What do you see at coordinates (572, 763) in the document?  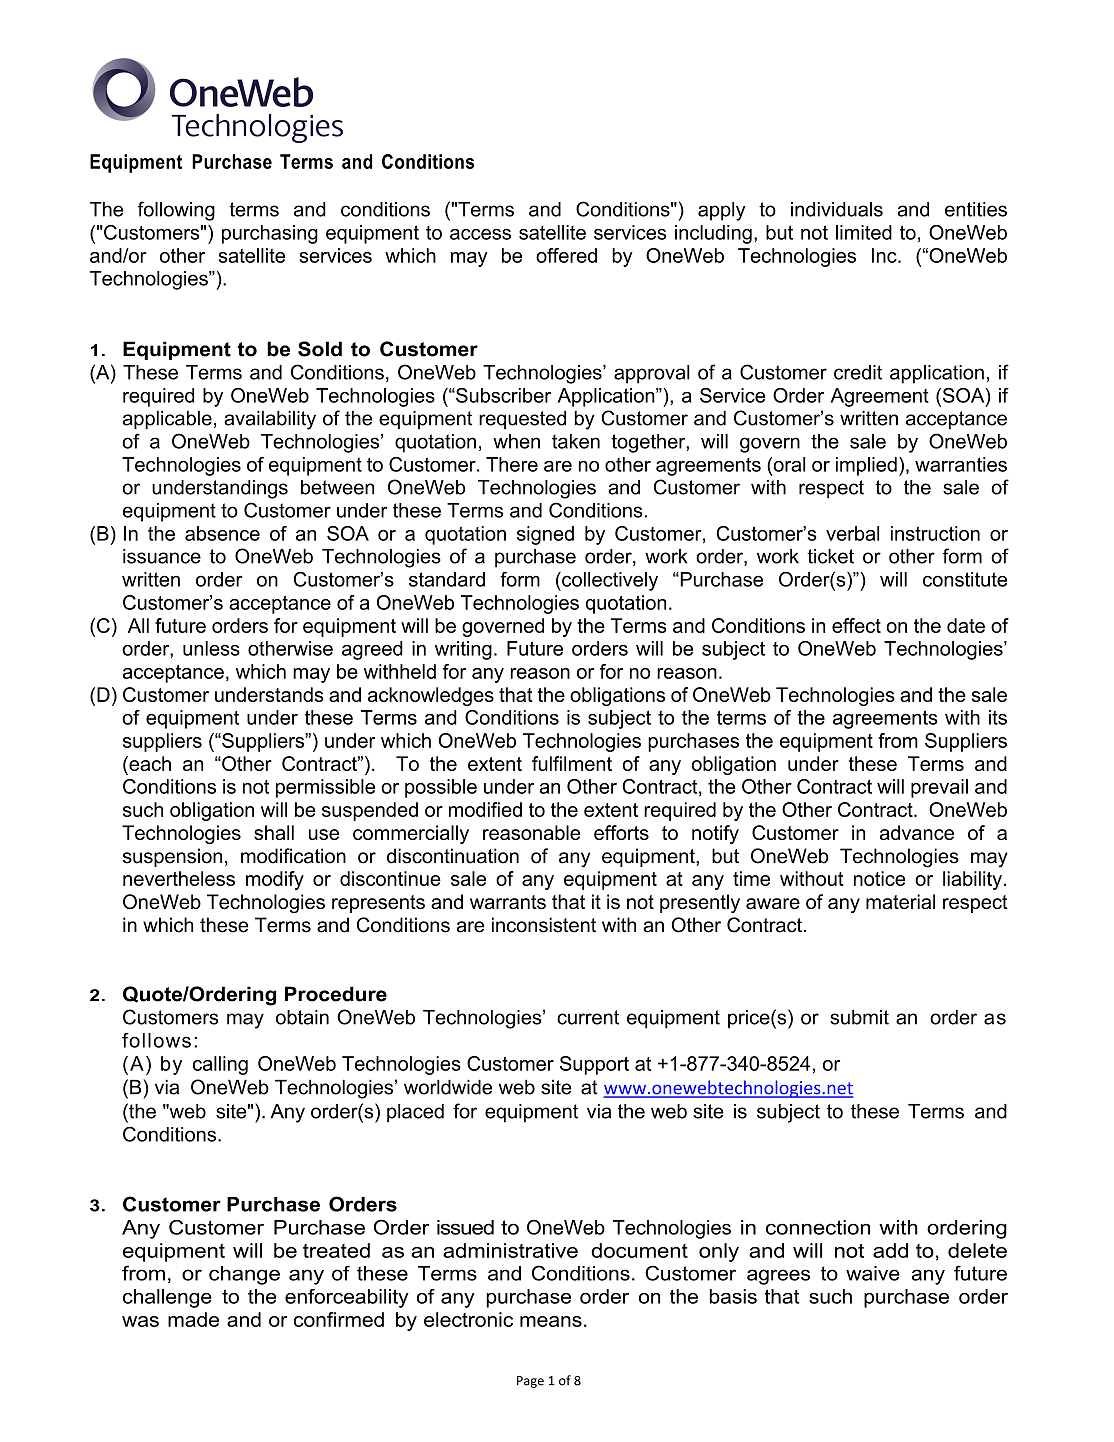 I see `fulfilment` at bounding box center [572, 763].
